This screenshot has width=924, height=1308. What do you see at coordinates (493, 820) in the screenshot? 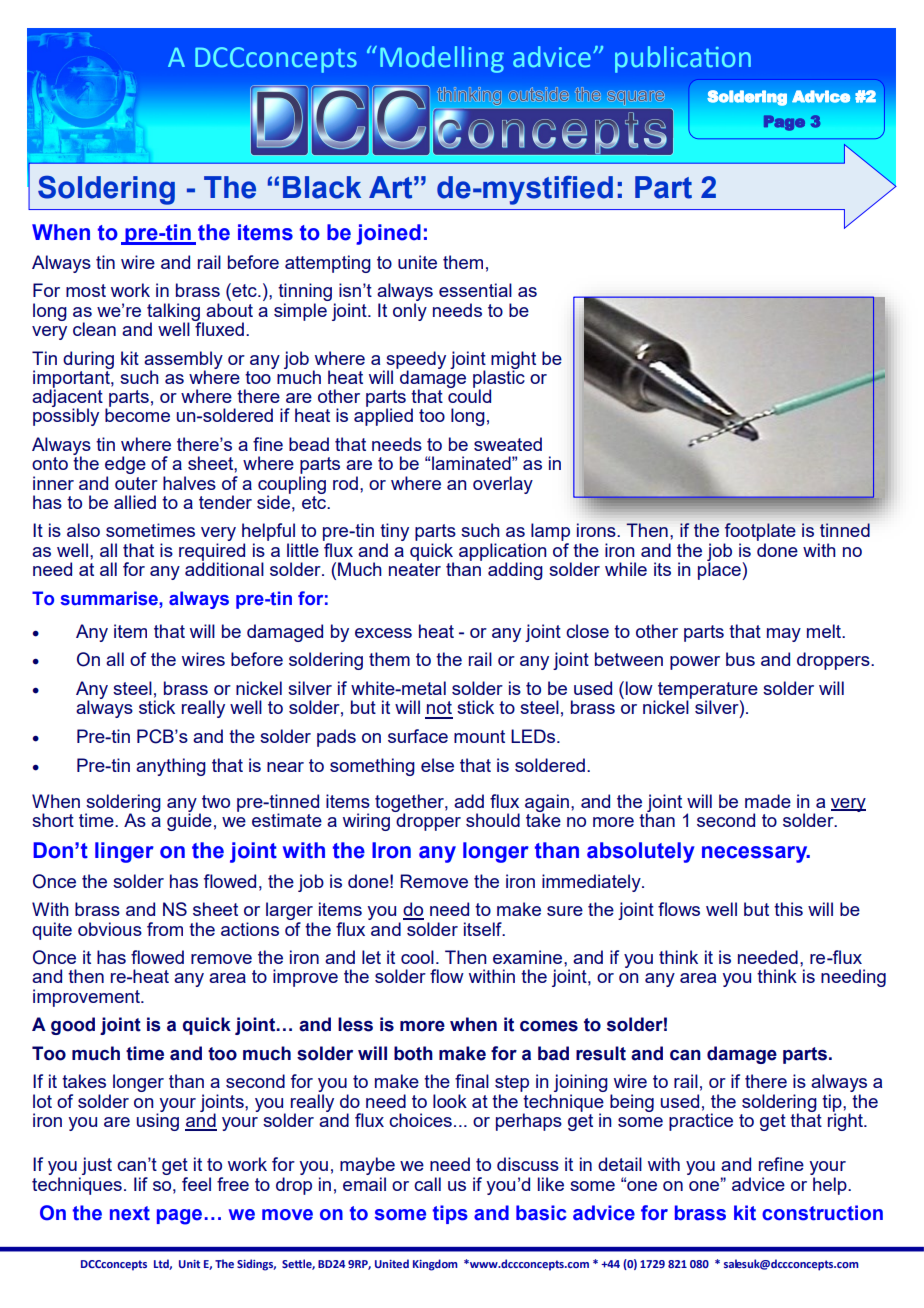
I see `should` at bounding box center [493, 820].
